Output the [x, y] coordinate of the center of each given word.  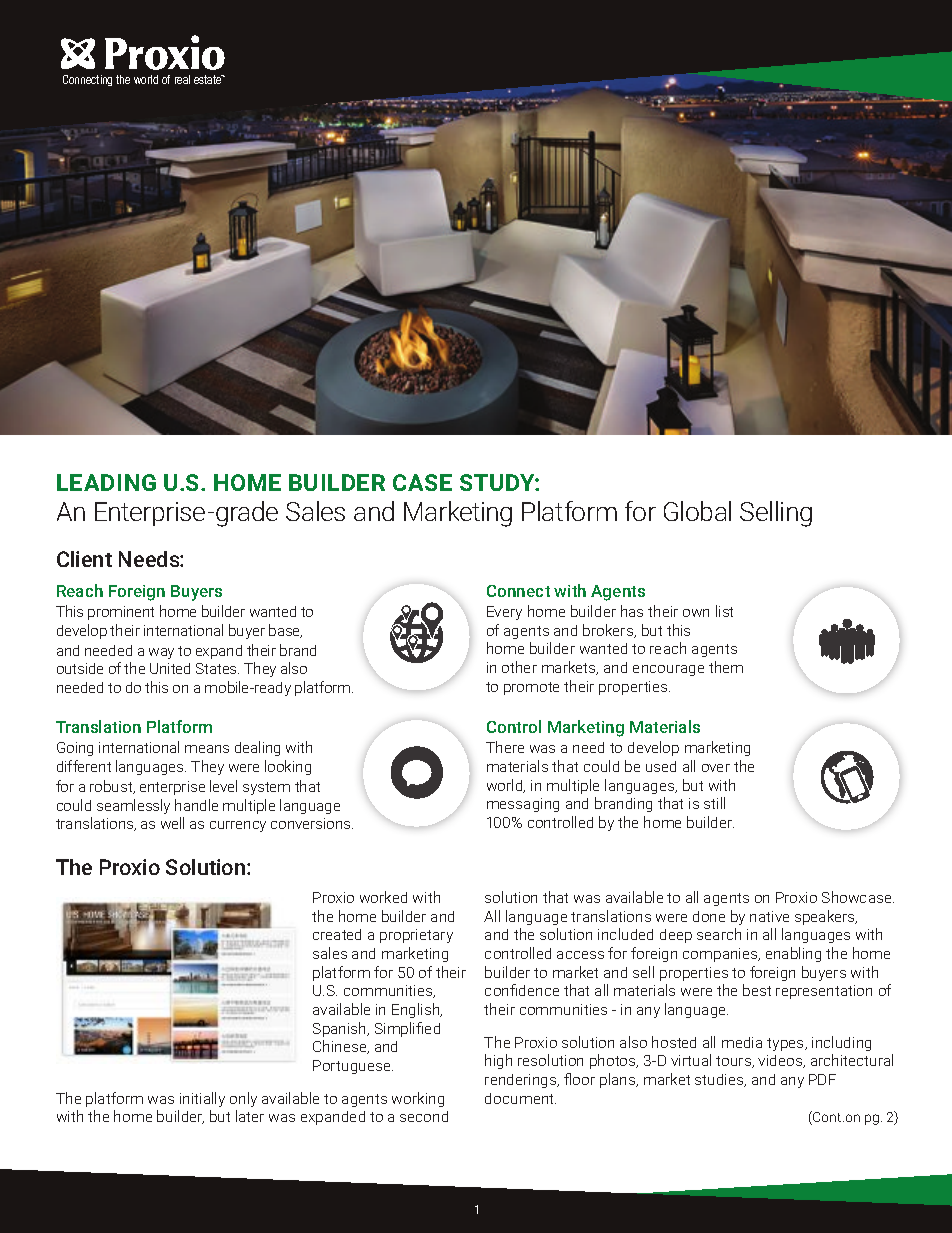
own [696, 613]
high [498, 1061]
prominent [121, 613]
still [714, 803]
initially [202, 1099]
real [182, 79]
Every [504, 613]
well [172, 823]
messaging [523, 805]
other [519, 667]
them [726, 667]
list [724, 611]
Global [697, 511]
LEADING [106, 482]
